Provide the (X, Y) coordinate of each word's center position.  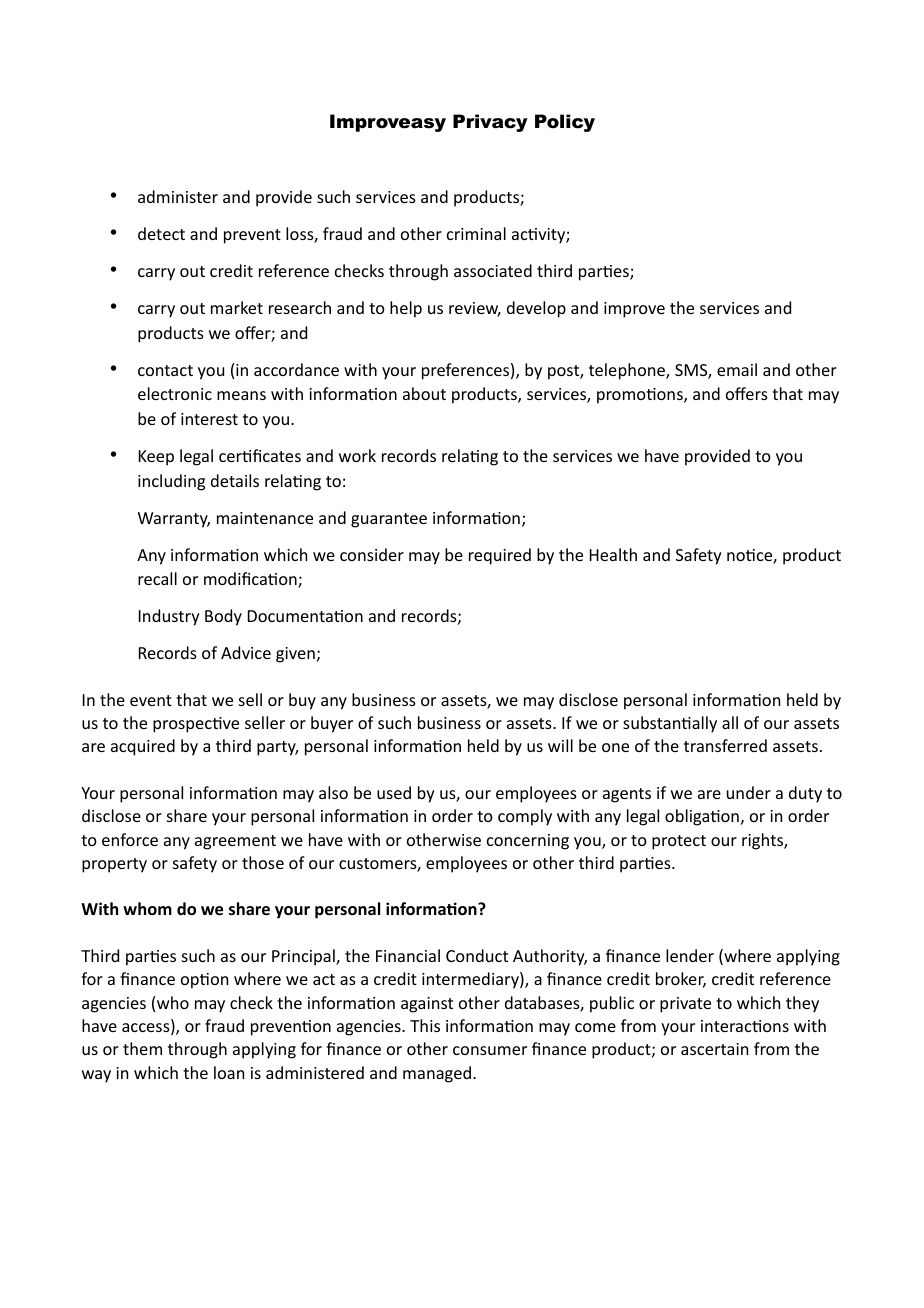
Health (613, 554)
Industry (169, 617)
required (500, 556)
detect (161, 233)
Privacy (490, 123)
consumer (490, 1050)
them (142, 1048)
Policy (565, 123)
